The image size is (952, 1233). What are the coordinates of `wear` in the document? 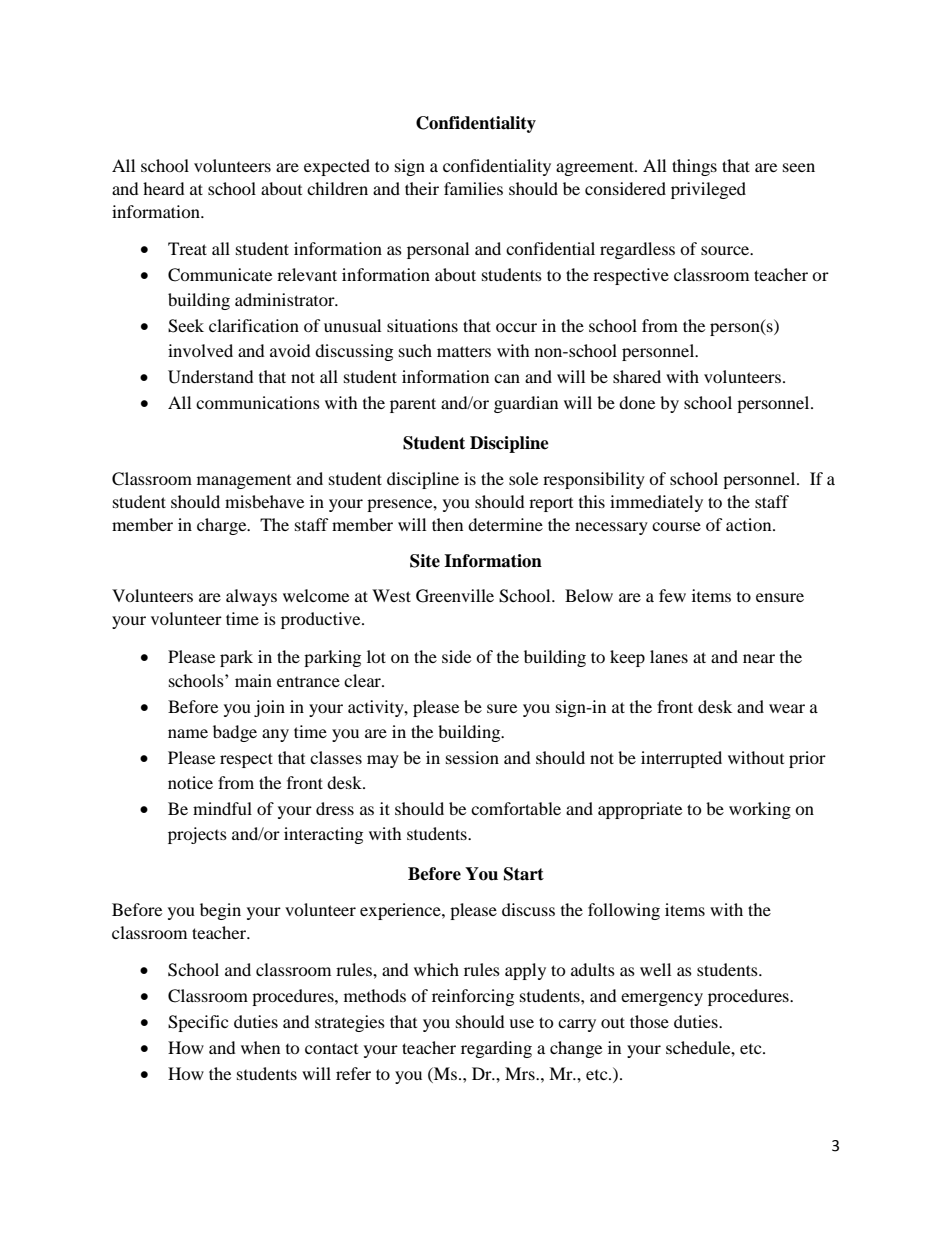 It's located at (787, 708).
